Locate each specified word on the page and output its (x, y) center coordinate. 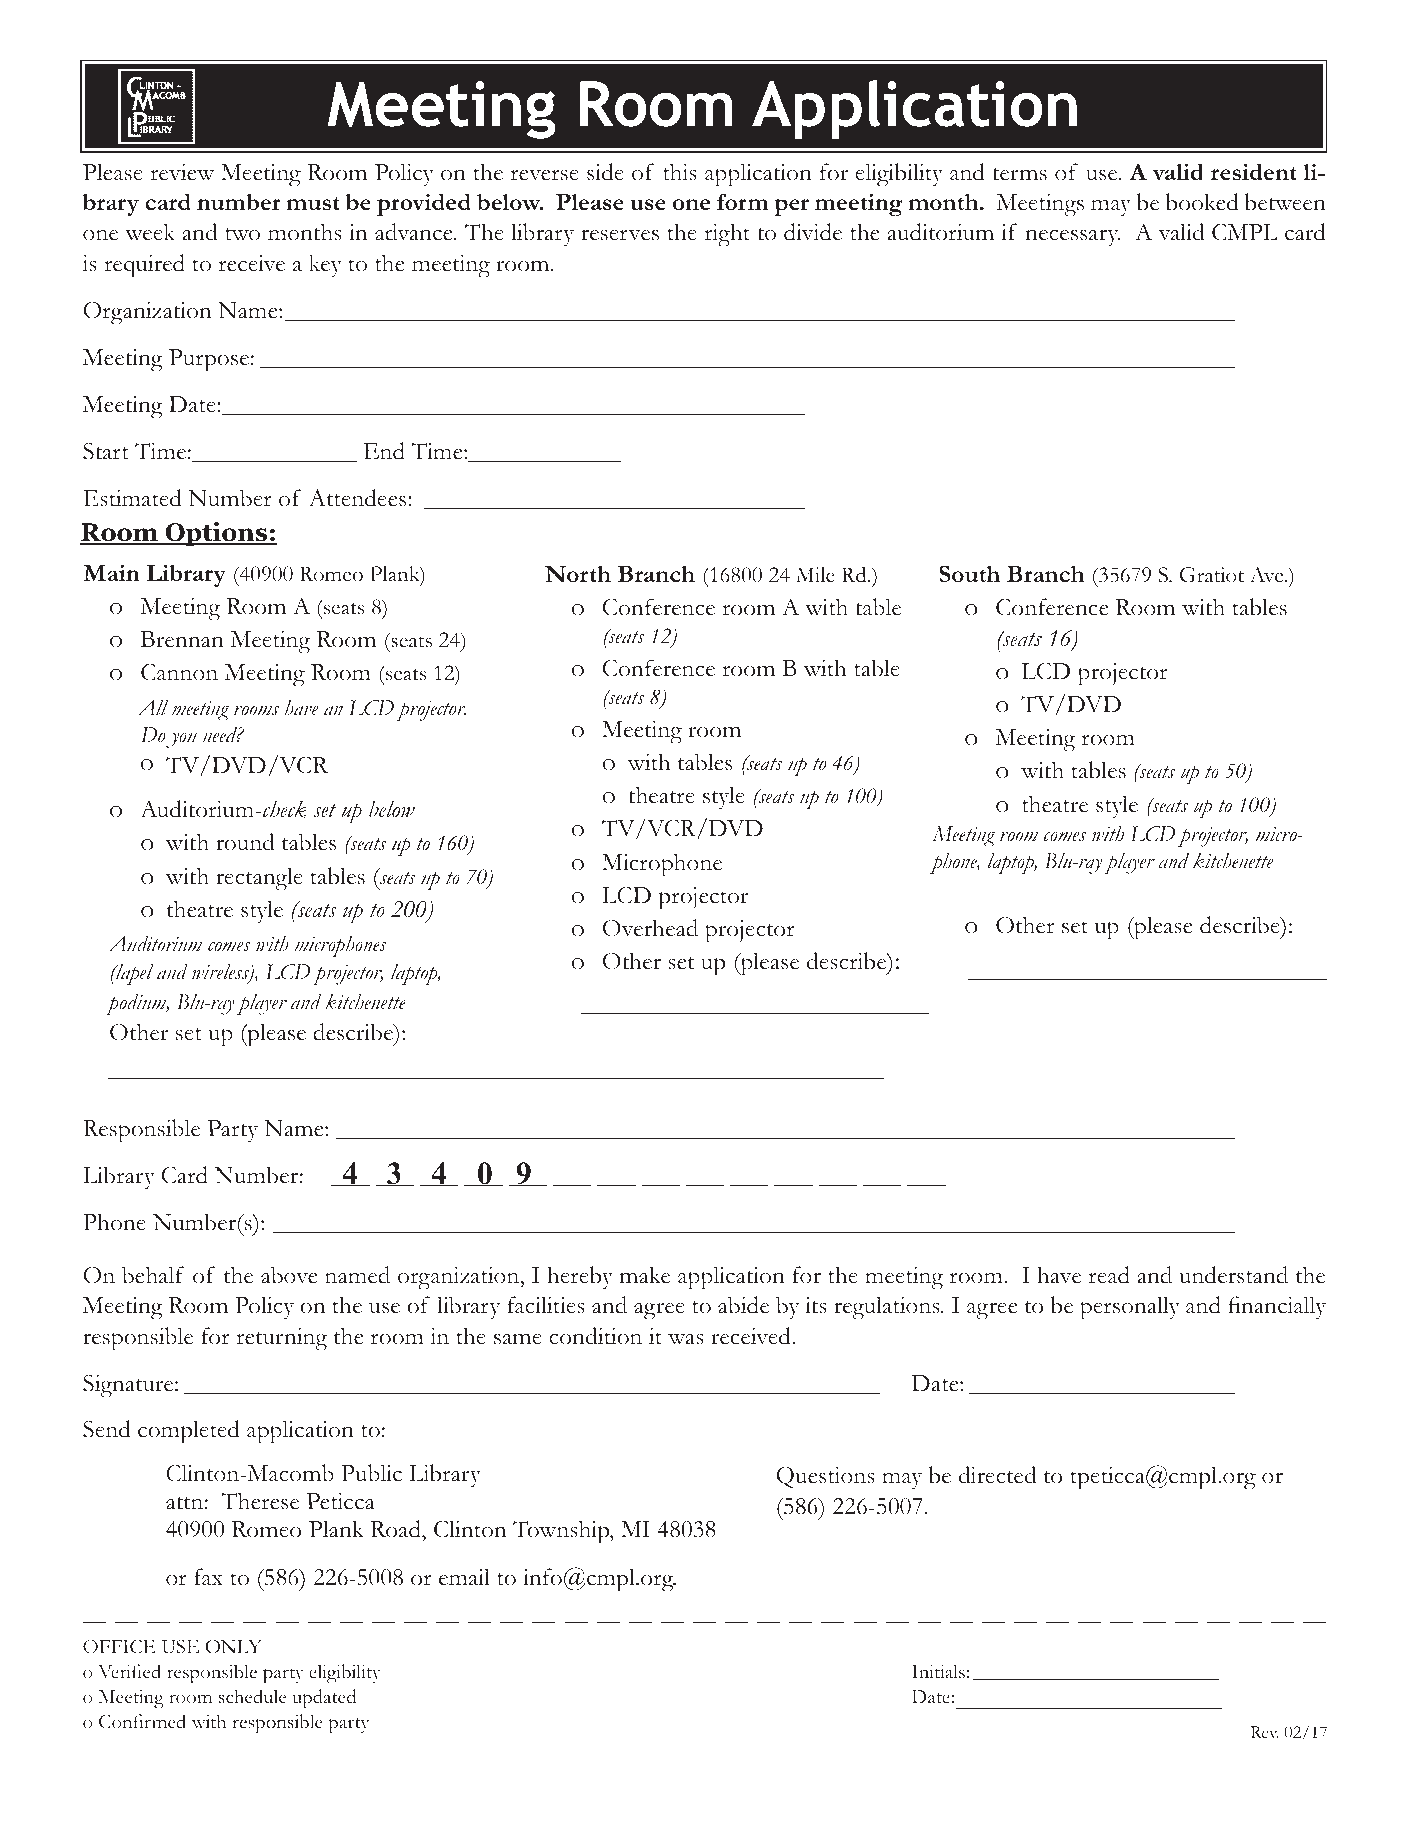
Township (562, 1532)
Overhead (650, 928)
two (242, 234)
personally (1130, 1308)
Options (216, 534)
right (727, 235)
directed (997, 1475)
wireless (221, 973)
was (686, 1339)
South (969, 573)
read (1109, 1275)
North (578, 574)
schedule (253, 1696)
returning (282, 1339)
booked (1202, 202)
